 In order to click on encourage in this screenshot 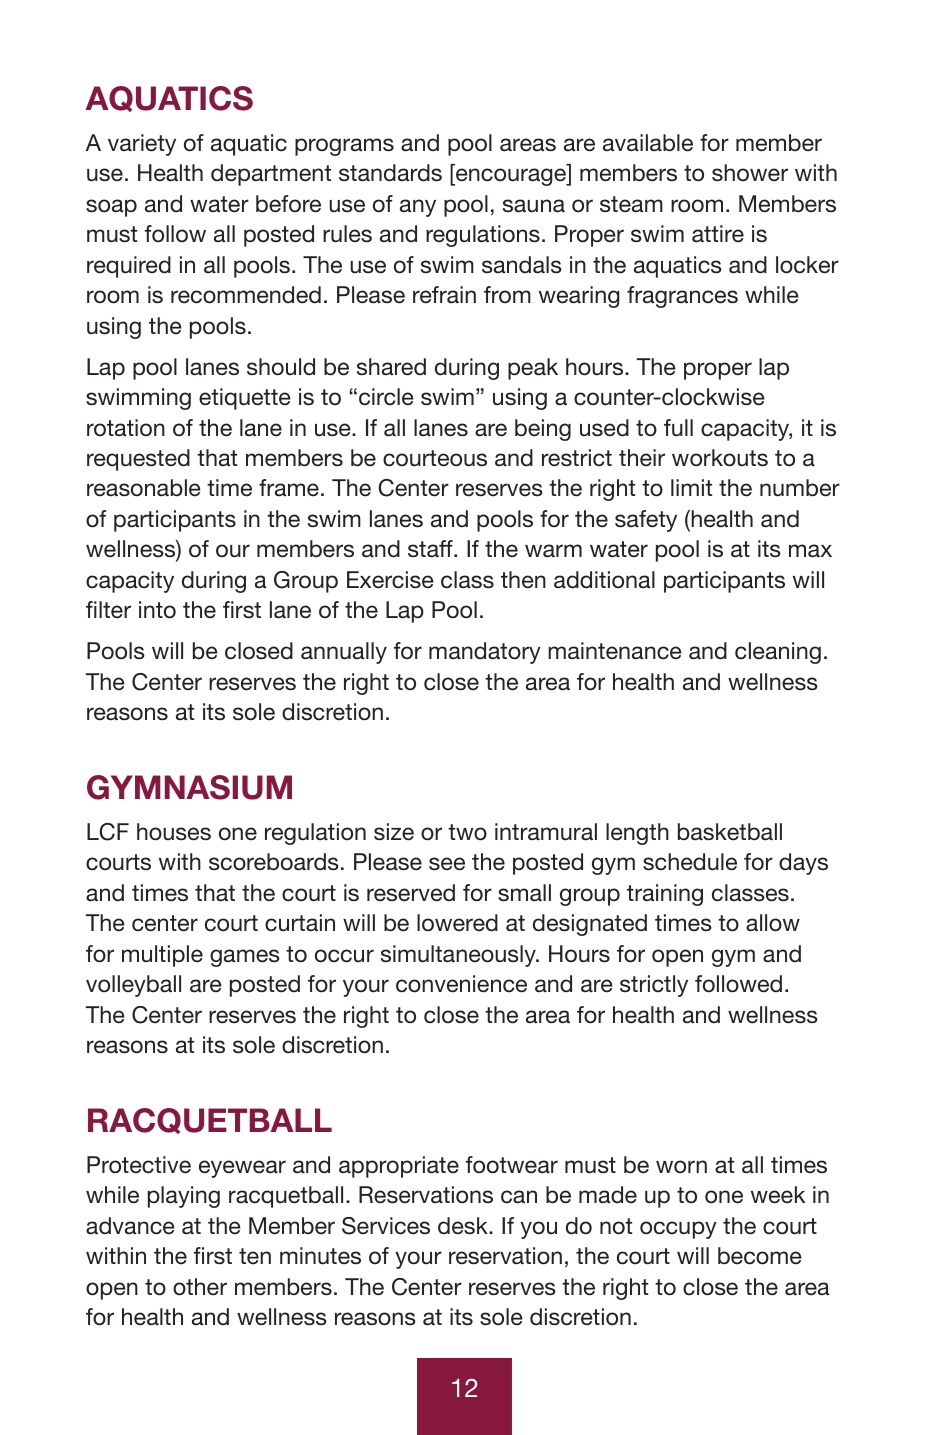, I will do `click(511, 177)`.
